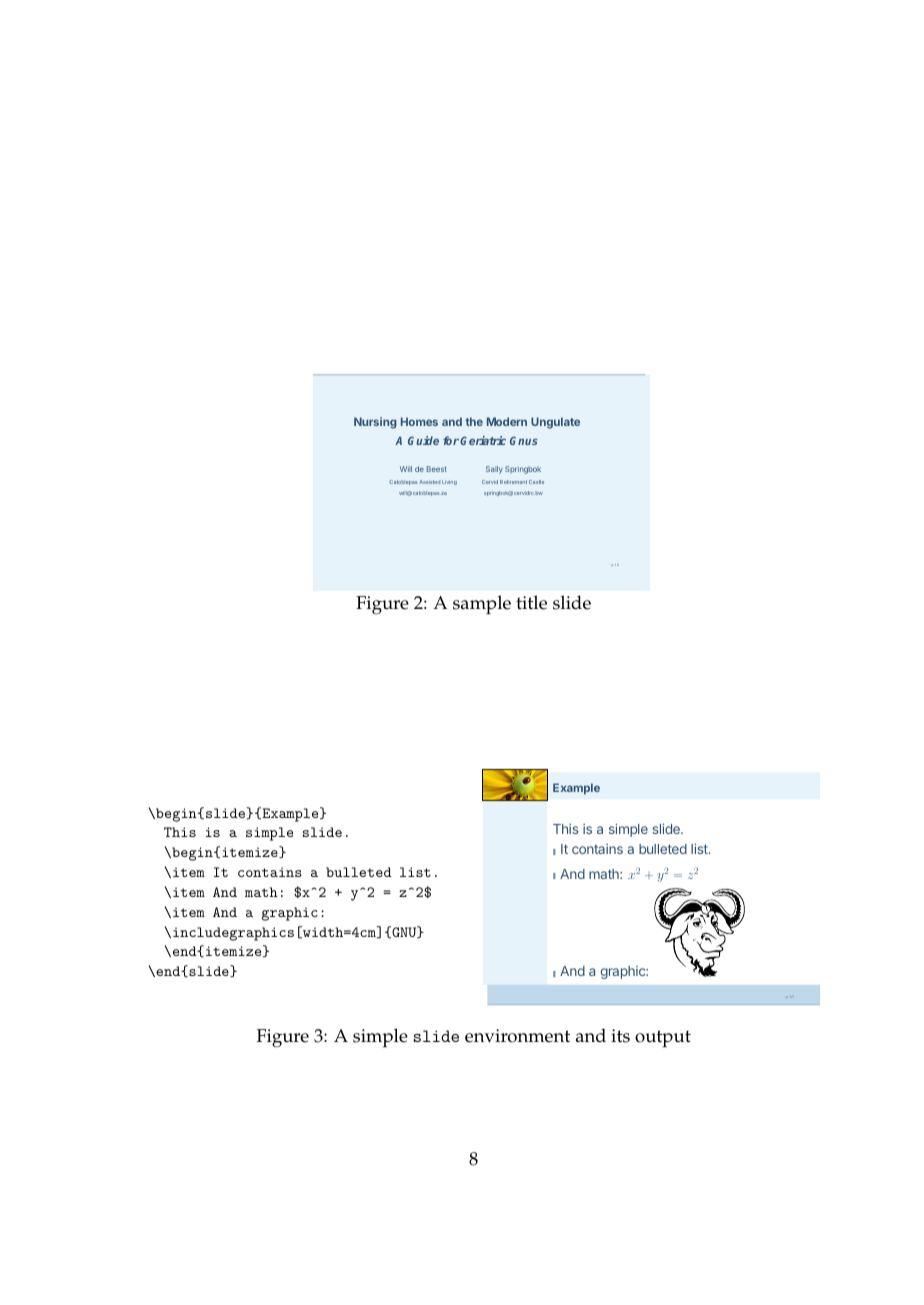  I want to click on Gnus, so click(524, 441).
